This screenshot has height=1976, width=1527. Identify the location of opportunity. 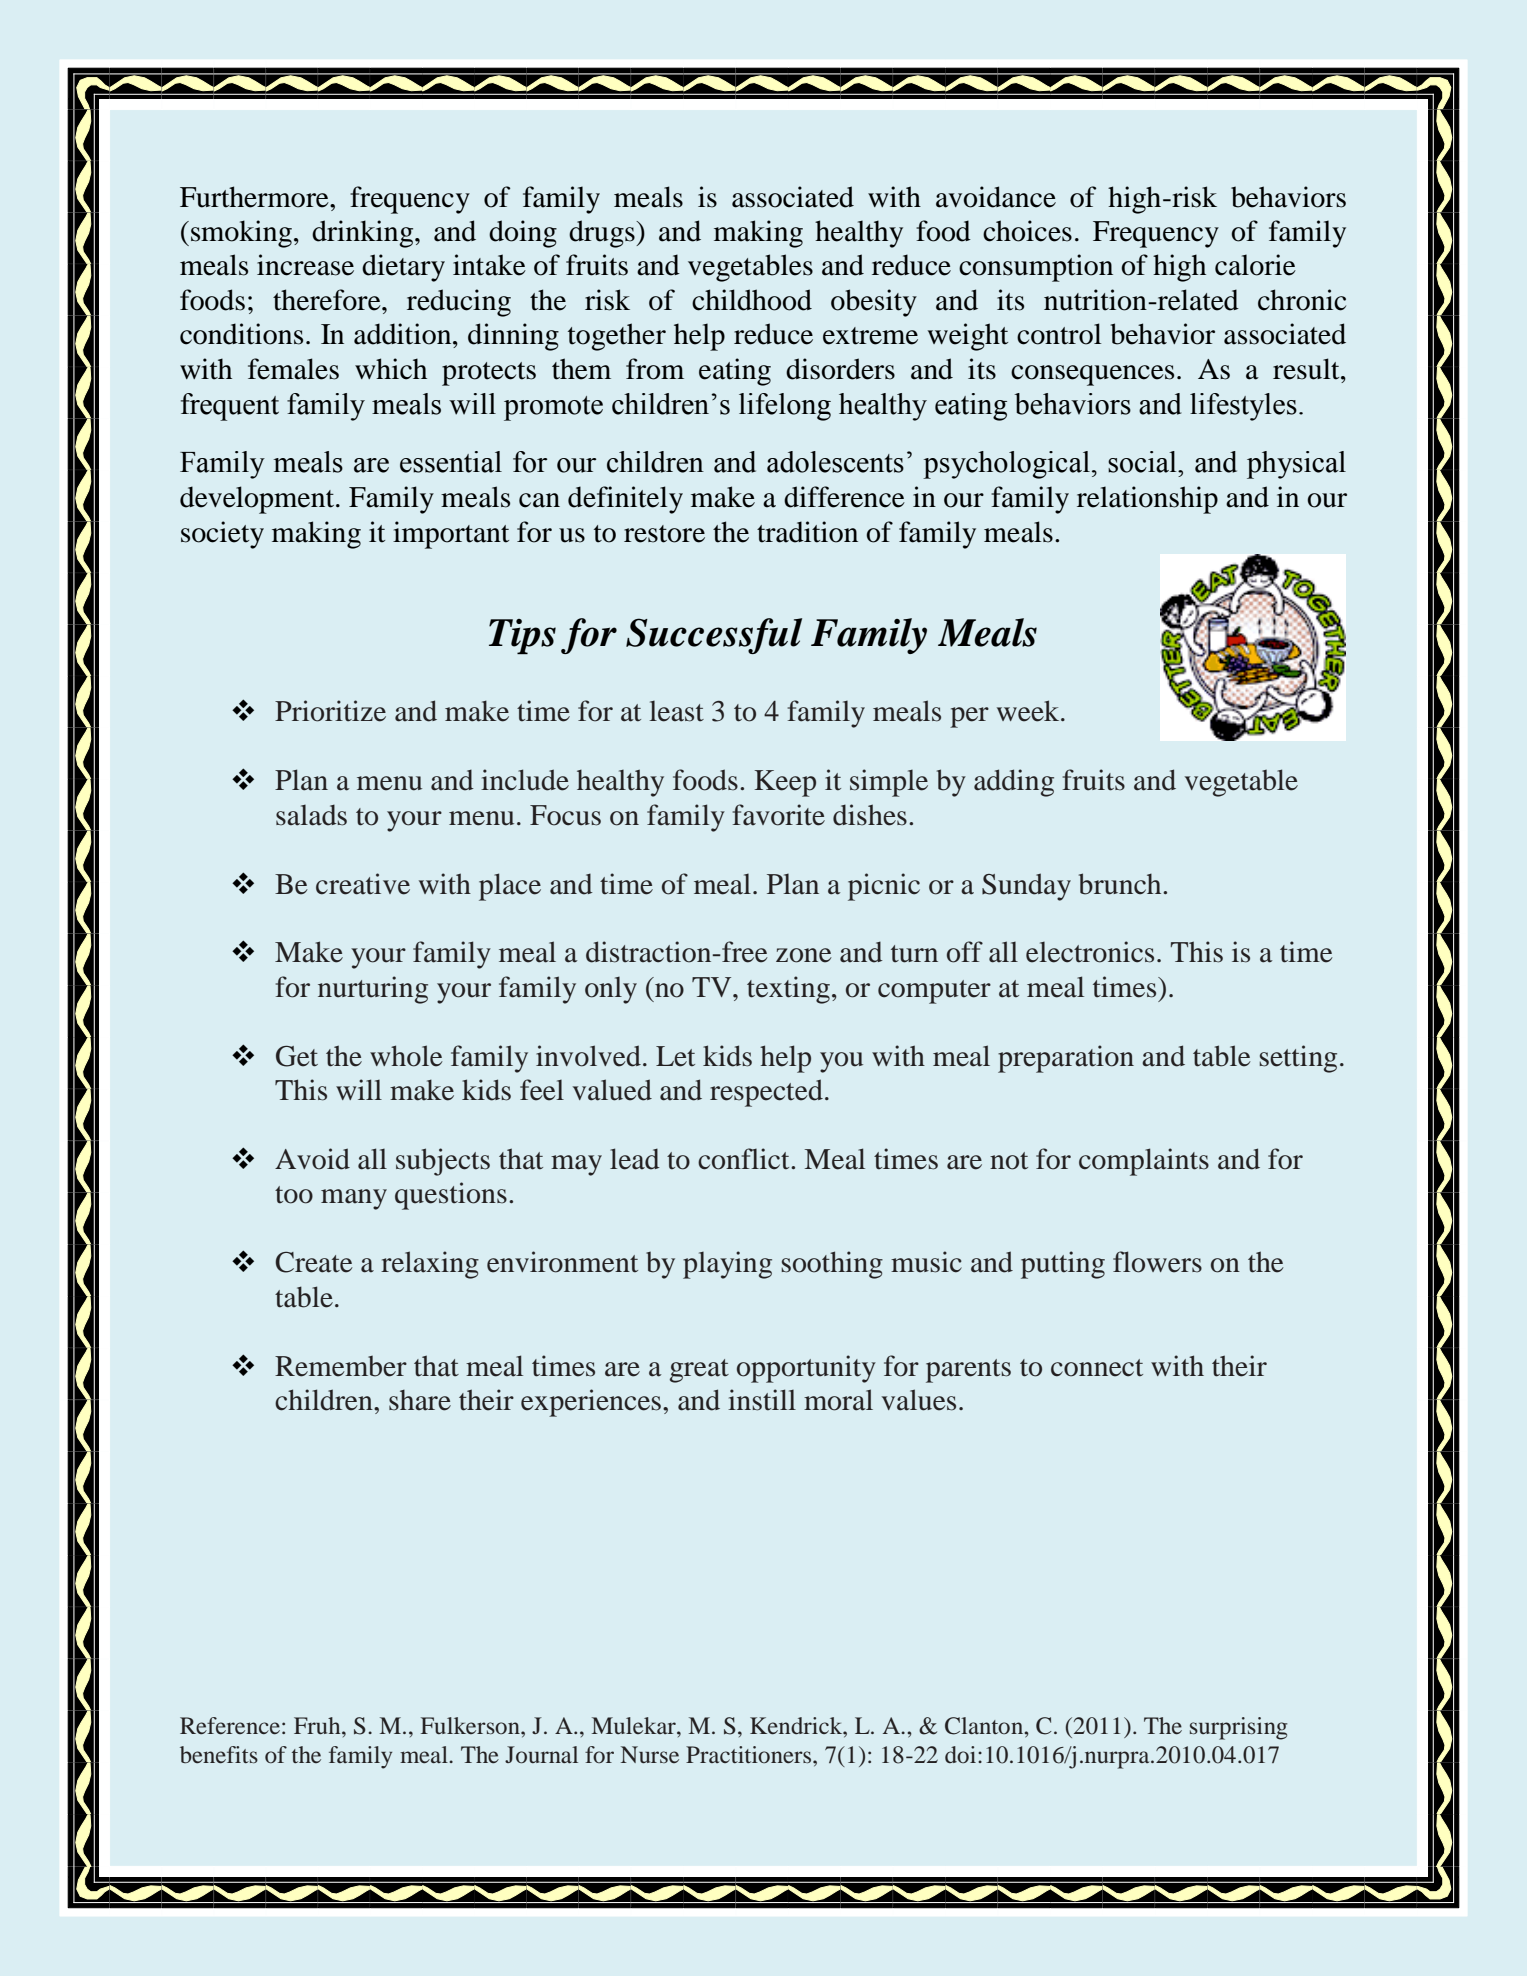
(806, 1369).
